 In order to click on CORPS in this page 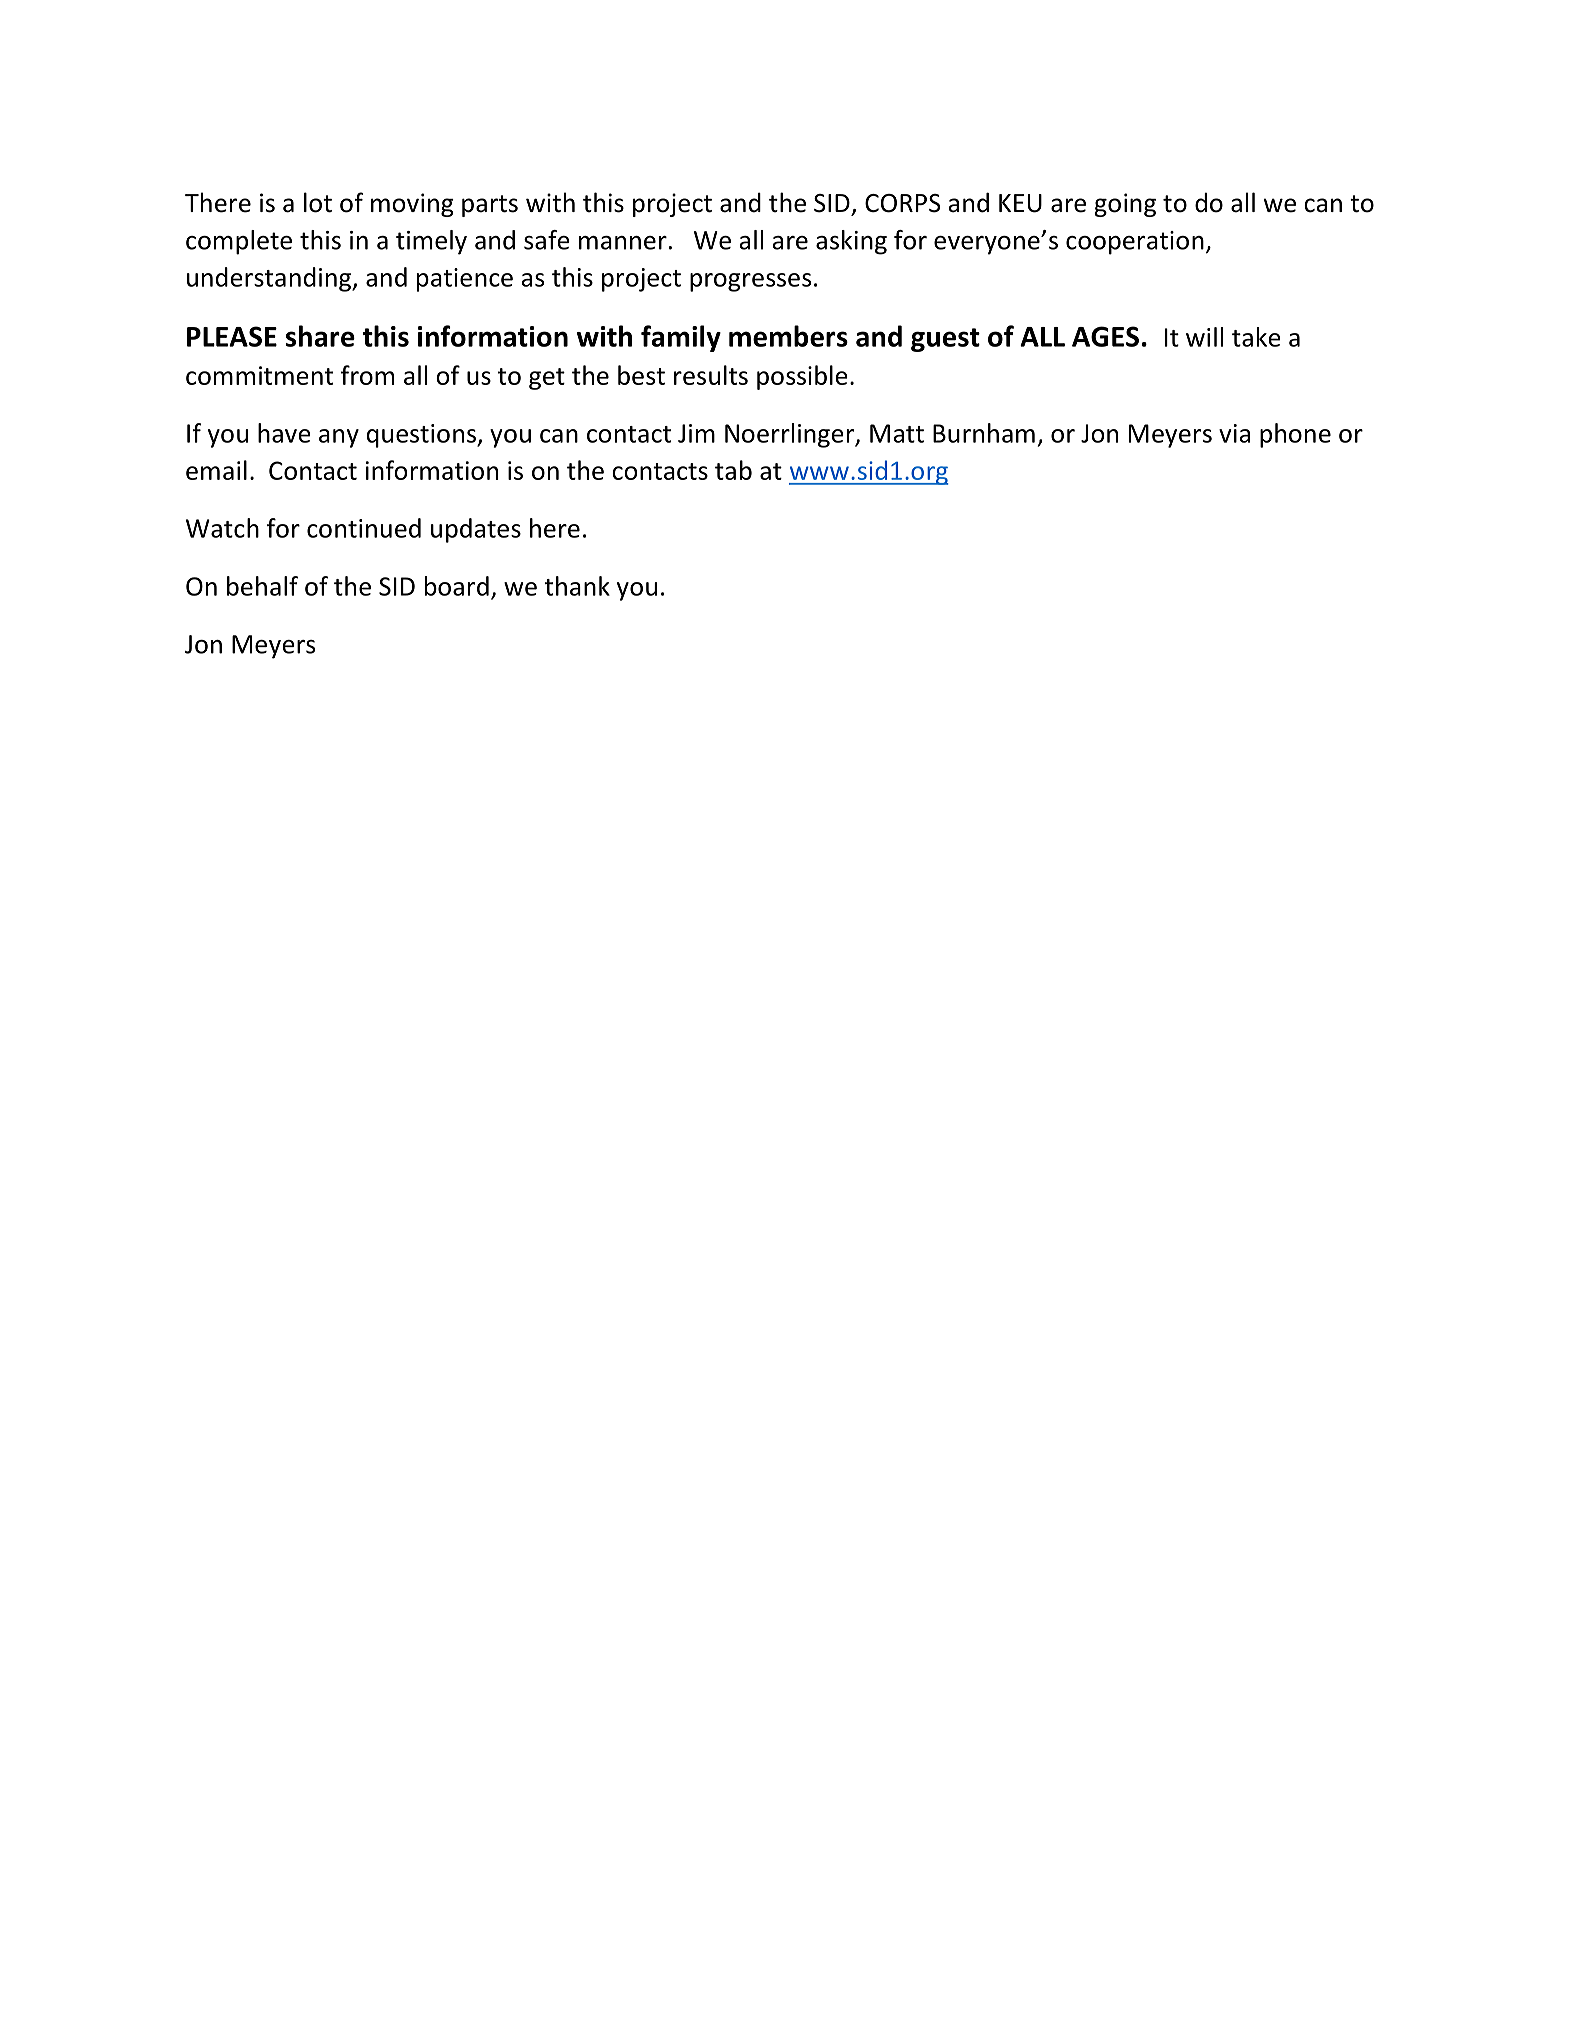, I will do `click(903, 203)`.
